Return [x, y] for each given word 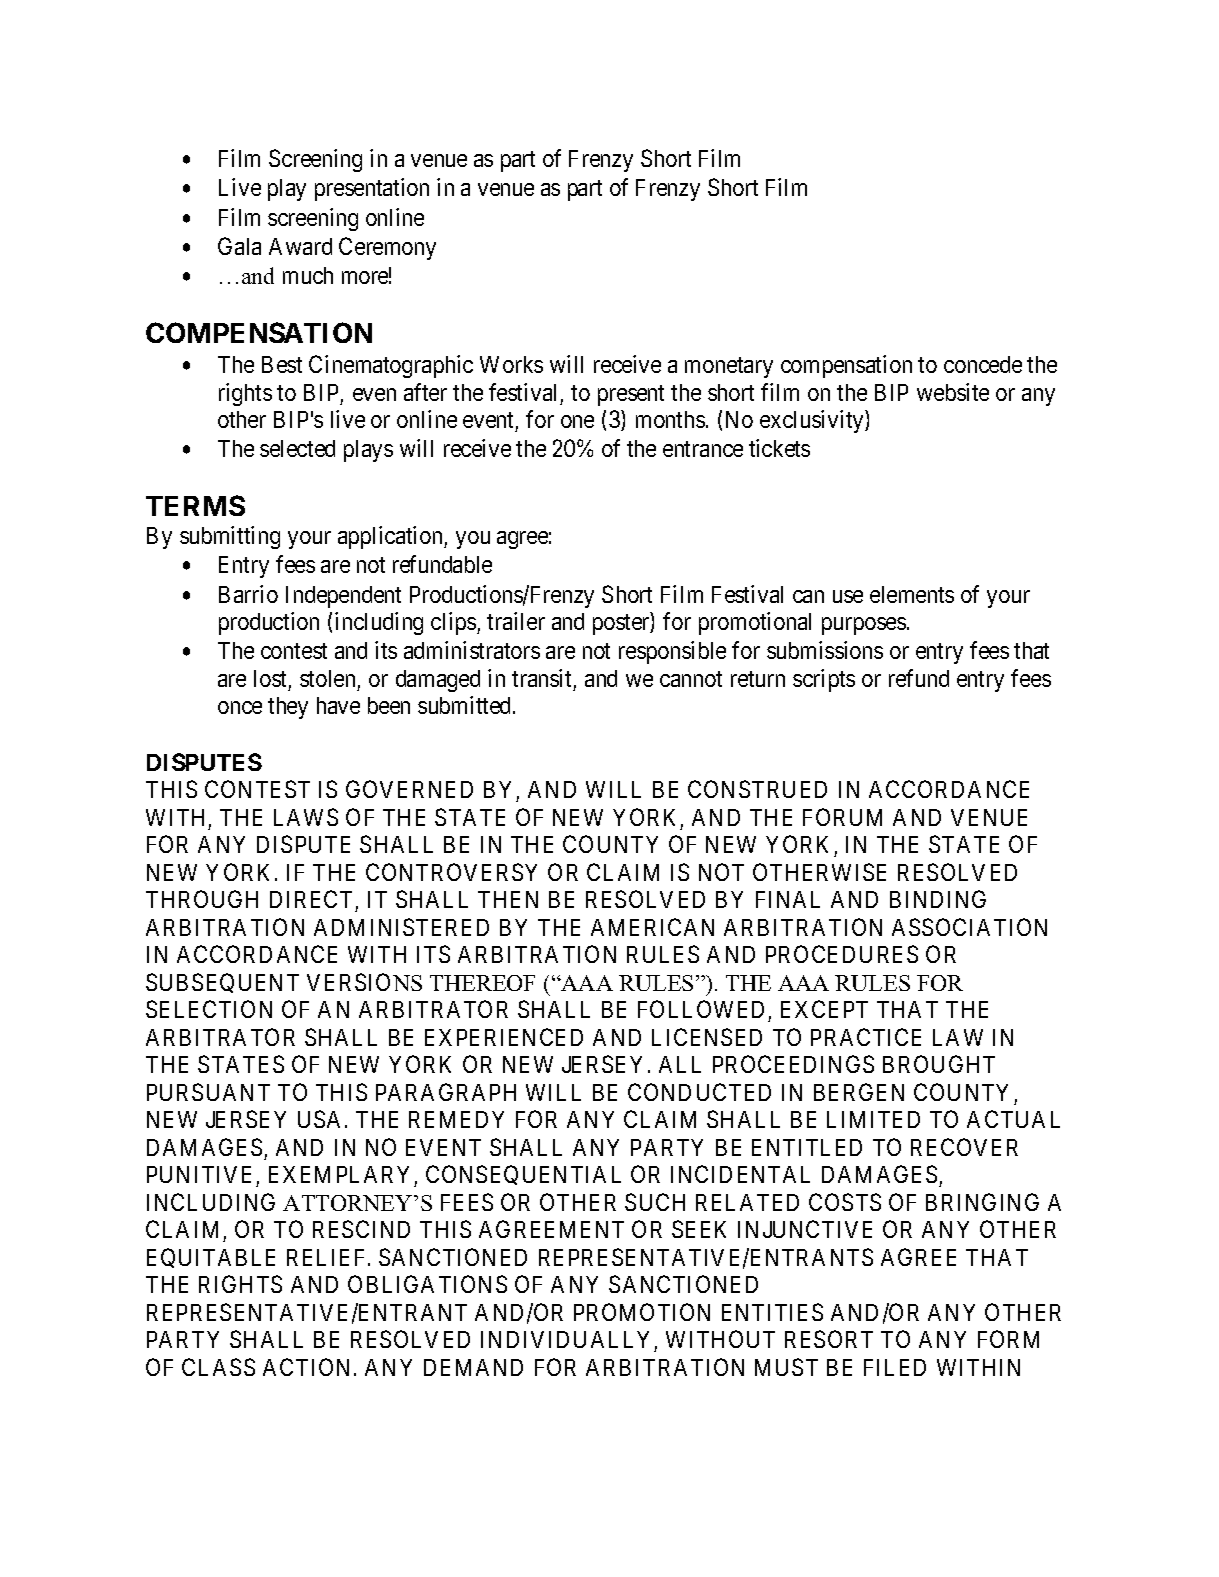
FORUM [842, 817]
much [308, 275]
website [953, 392]
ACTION [309, 1367]
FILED [895, 1367]
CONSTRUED [757, 789]
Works [511, 364]
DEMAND [473, 1367]
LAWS [306, 817]
